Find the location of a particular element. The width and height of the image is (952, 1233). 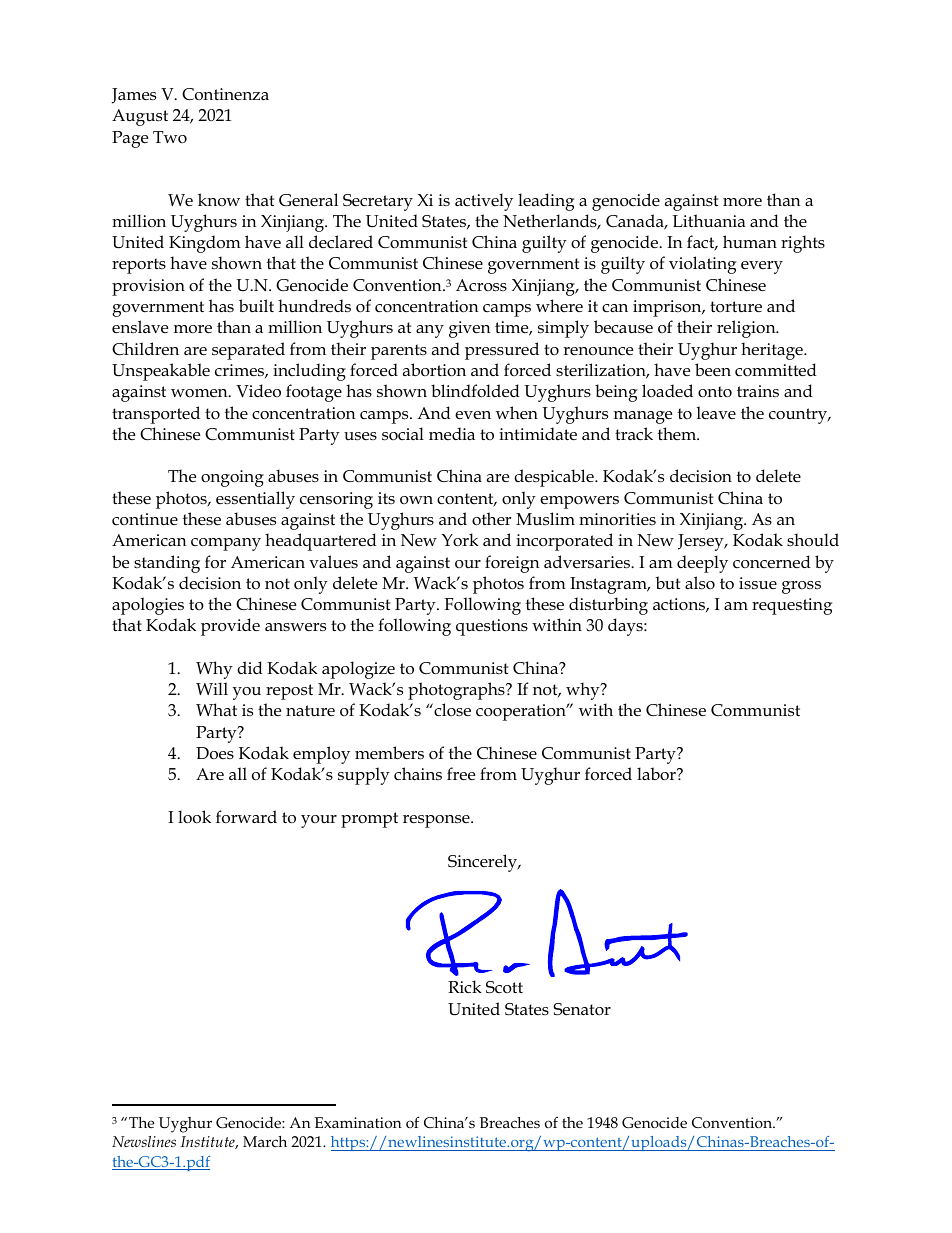

questions is located at coordinates (492, 627).
